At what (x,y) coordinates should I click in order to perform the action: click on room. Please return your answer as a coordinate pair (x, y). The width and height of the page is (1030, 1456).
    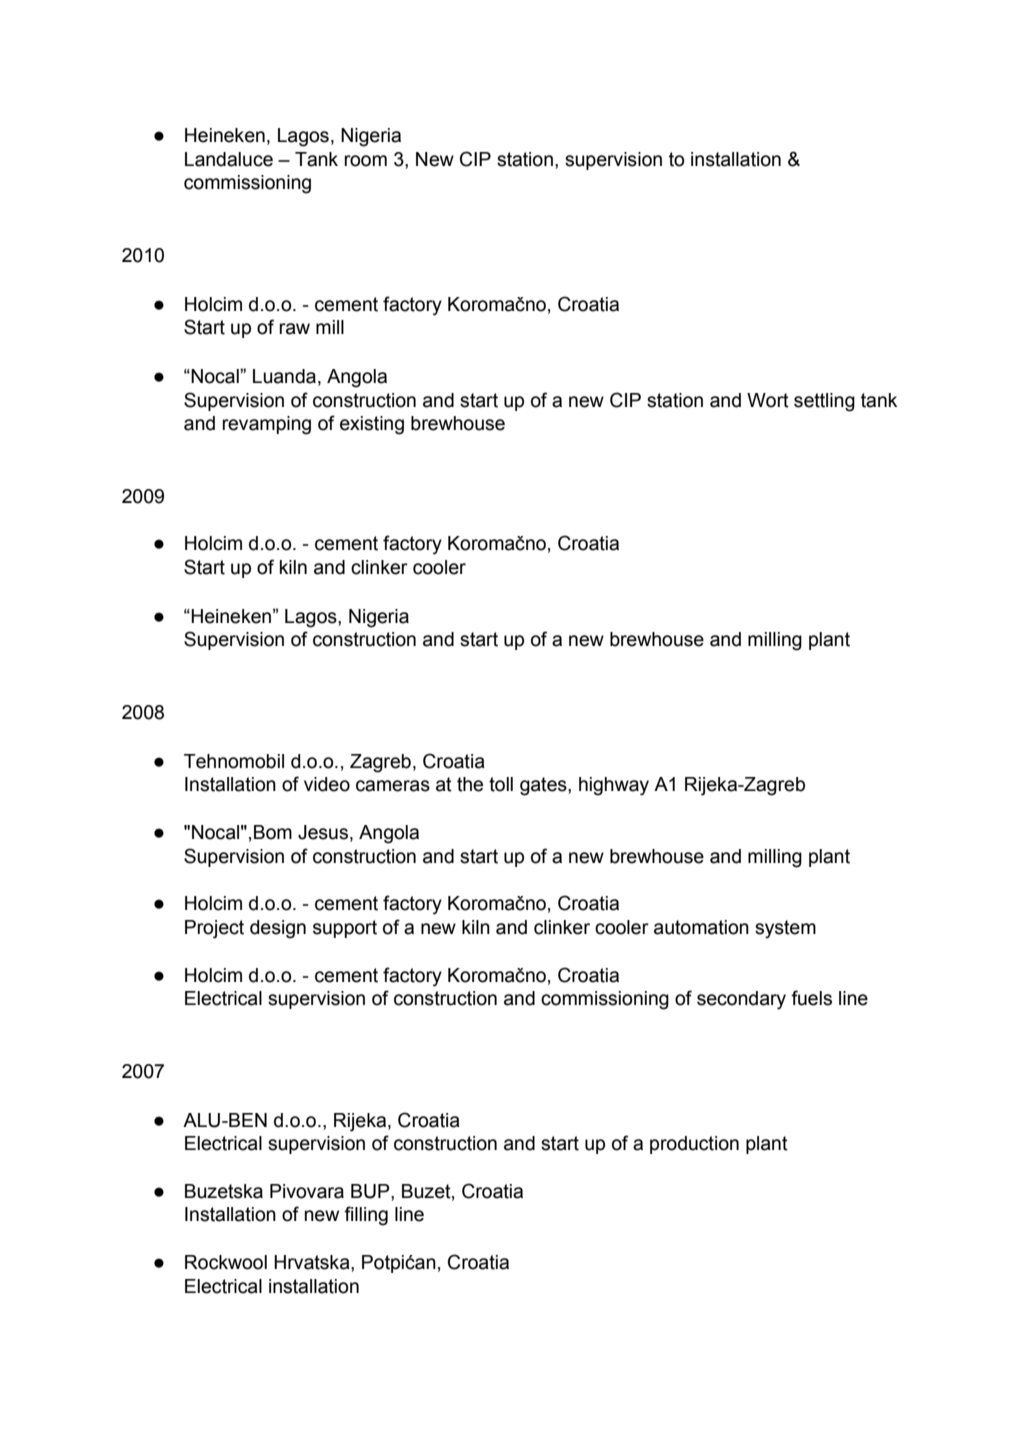
    Looking at the image, I should click on (365, 161).
